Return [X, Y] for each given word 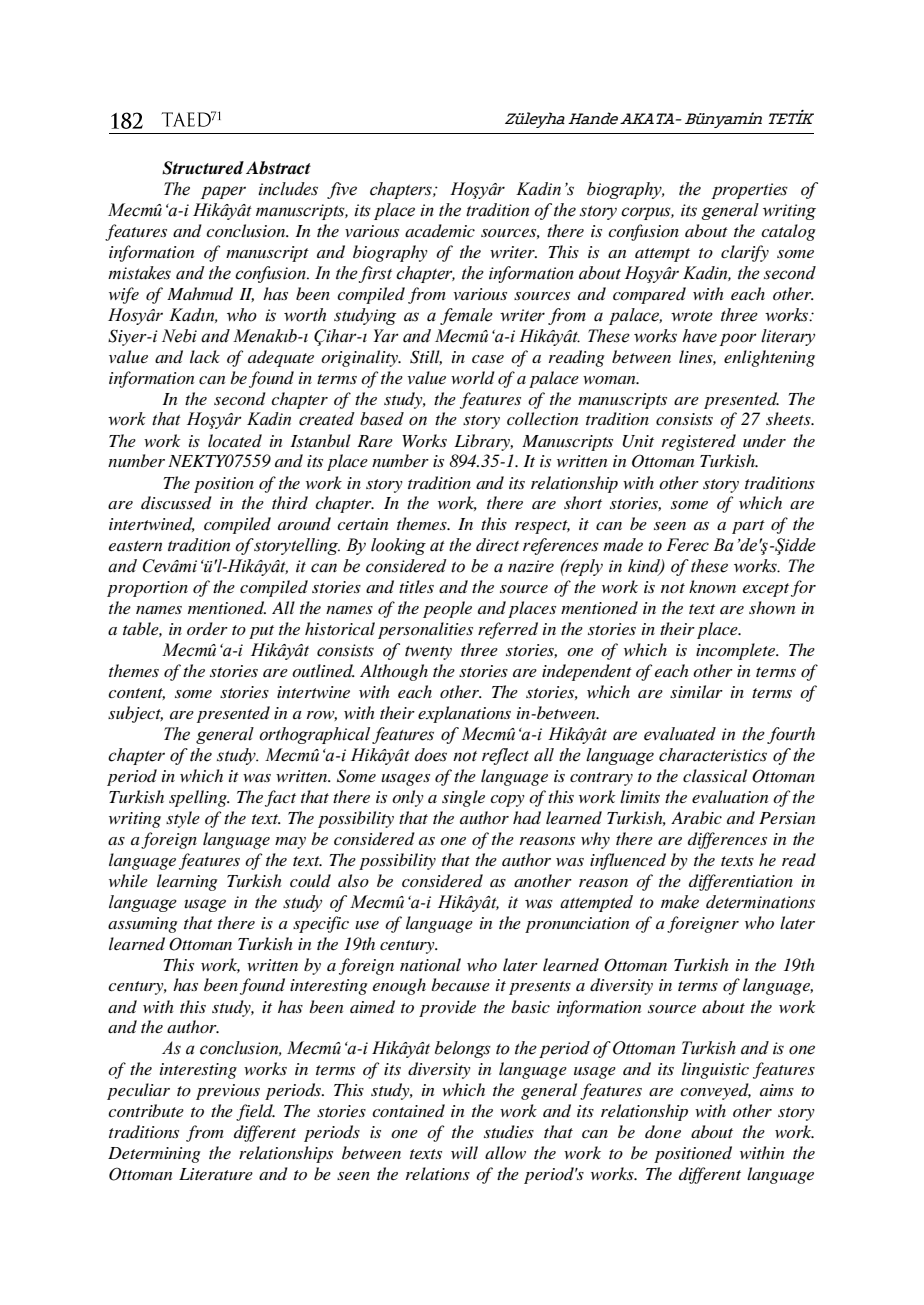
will [464, 1152]
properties [749, 191]
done [663, 1131]
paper [223, 192]
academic [440, 230]
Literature [216, 1174]
